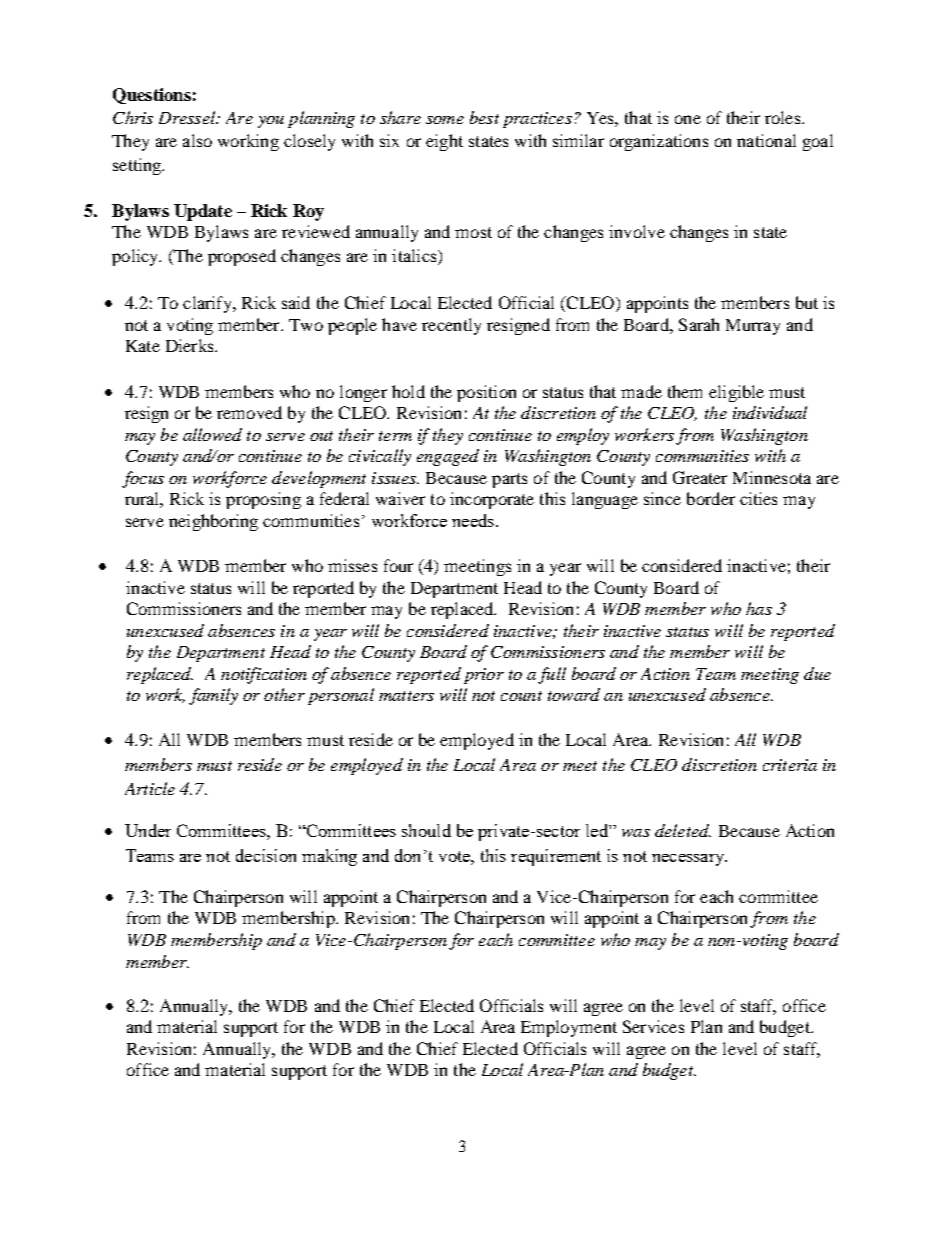  Describe the element at coordinates (784, 117) in the image. I see `roles` at that location.
